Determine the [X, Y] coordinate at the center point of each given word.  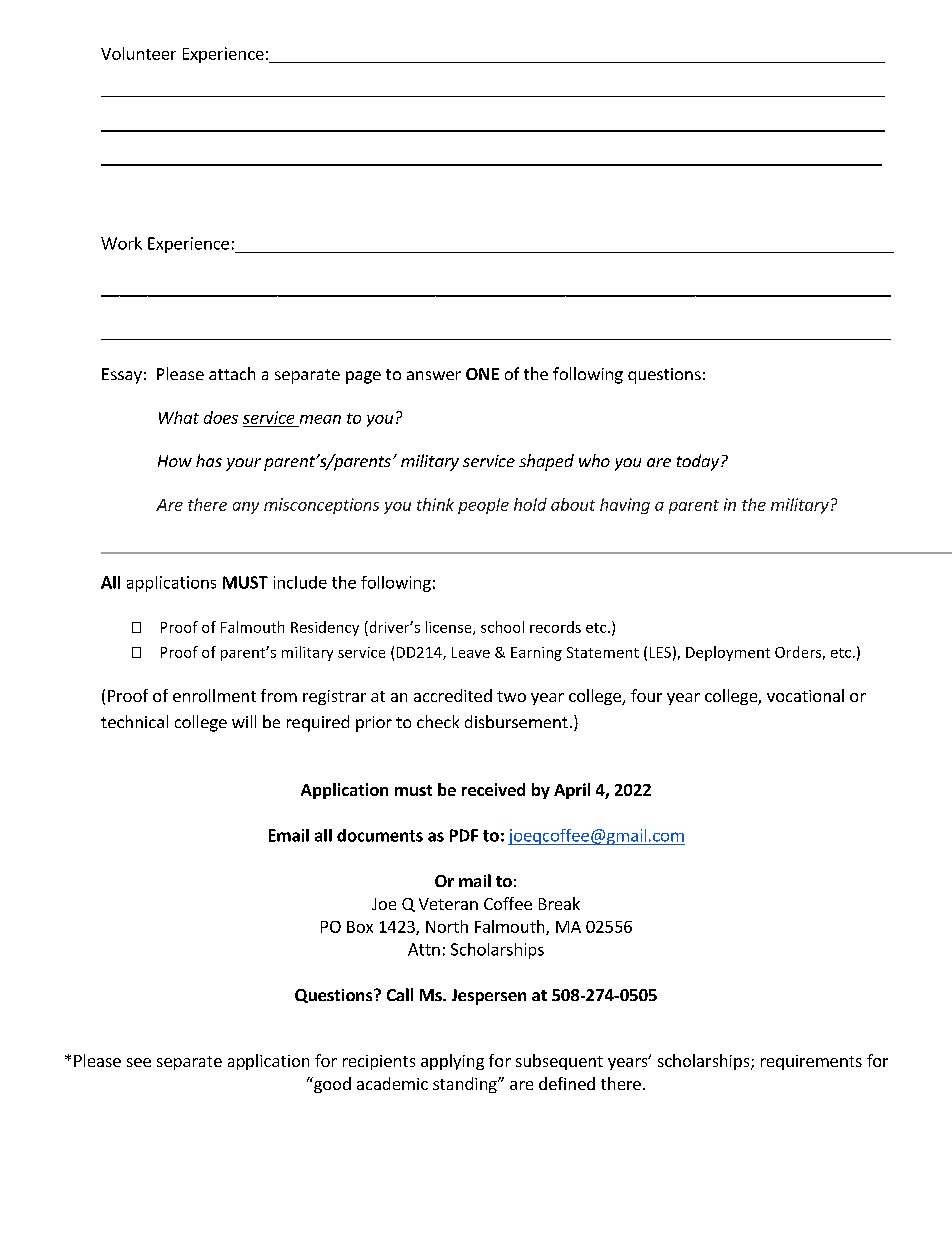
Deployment [728, 653]
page [363, 377]
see [139, 1062]
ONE [482, 374]
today [698, 462]
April [572, 791]
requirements [811, 1062]
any [246, 508]
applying [452, 1062]
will [244, 721]
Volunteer [138, 53]
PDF [464, 835]
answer [434, 375]
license [450, 628]
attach [232, 373]
